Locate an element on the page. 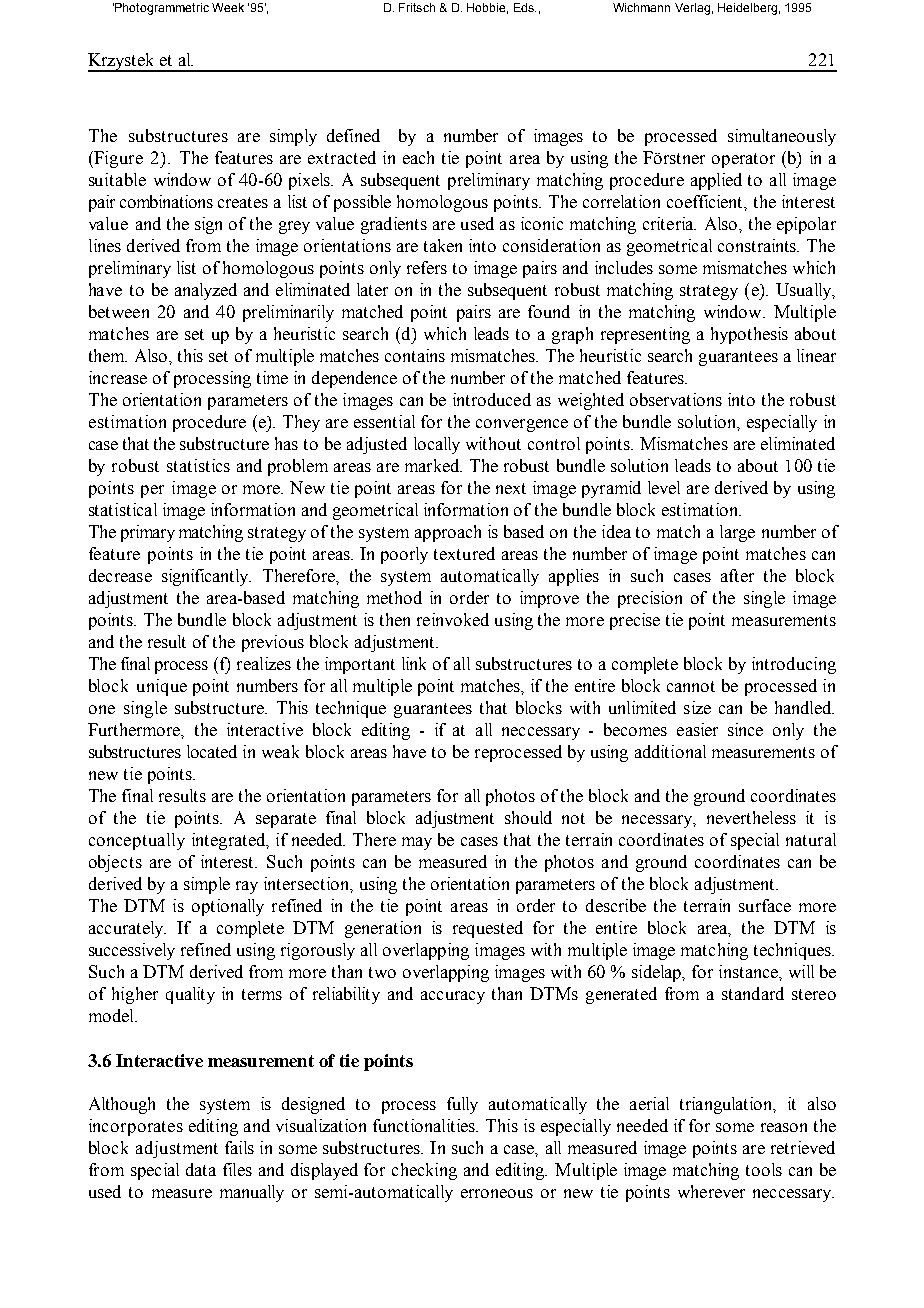  observations is located at coordinates (676, 399).
